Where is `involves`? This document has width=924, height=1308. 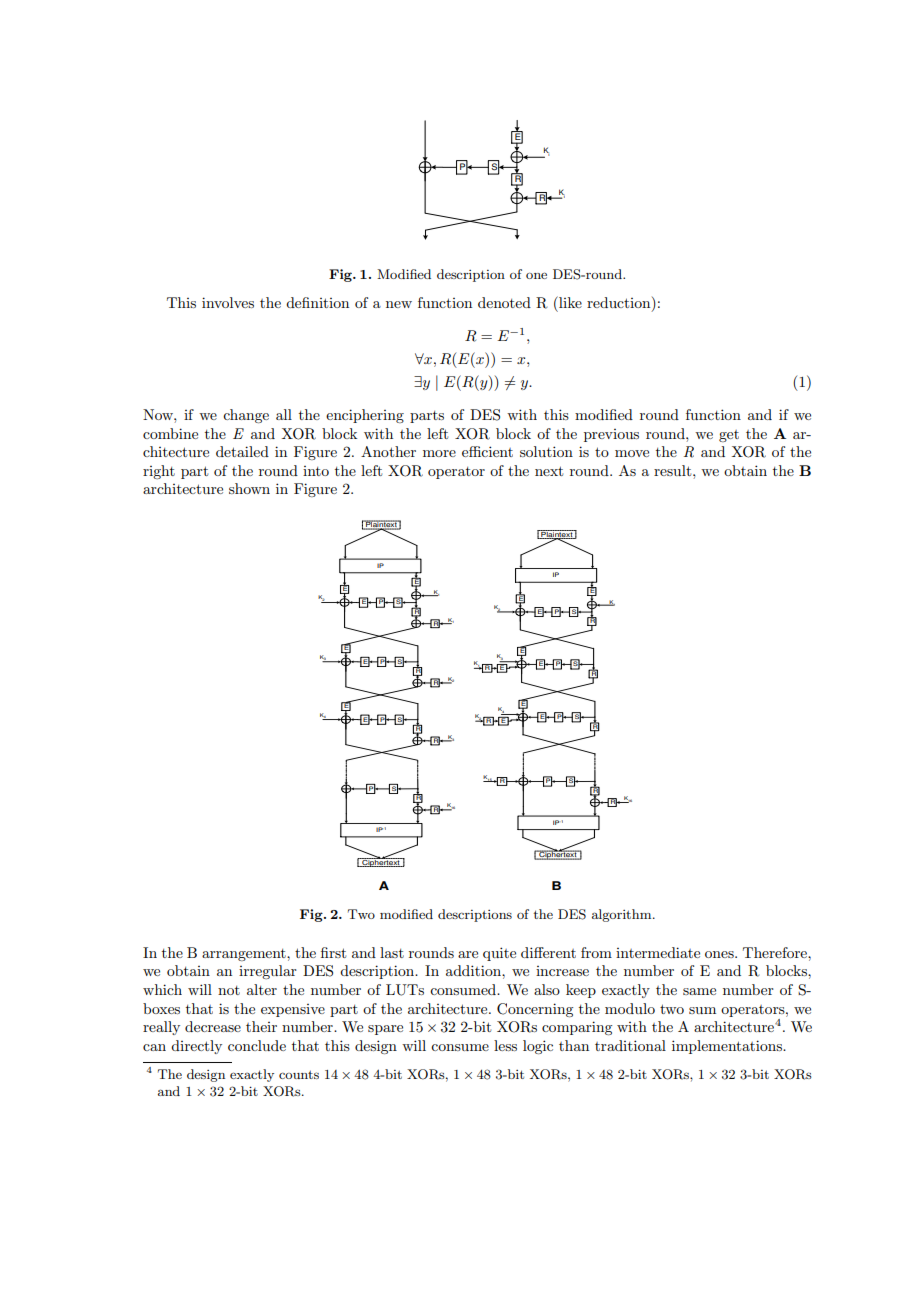 involves is located at coordinates (228, 302).
